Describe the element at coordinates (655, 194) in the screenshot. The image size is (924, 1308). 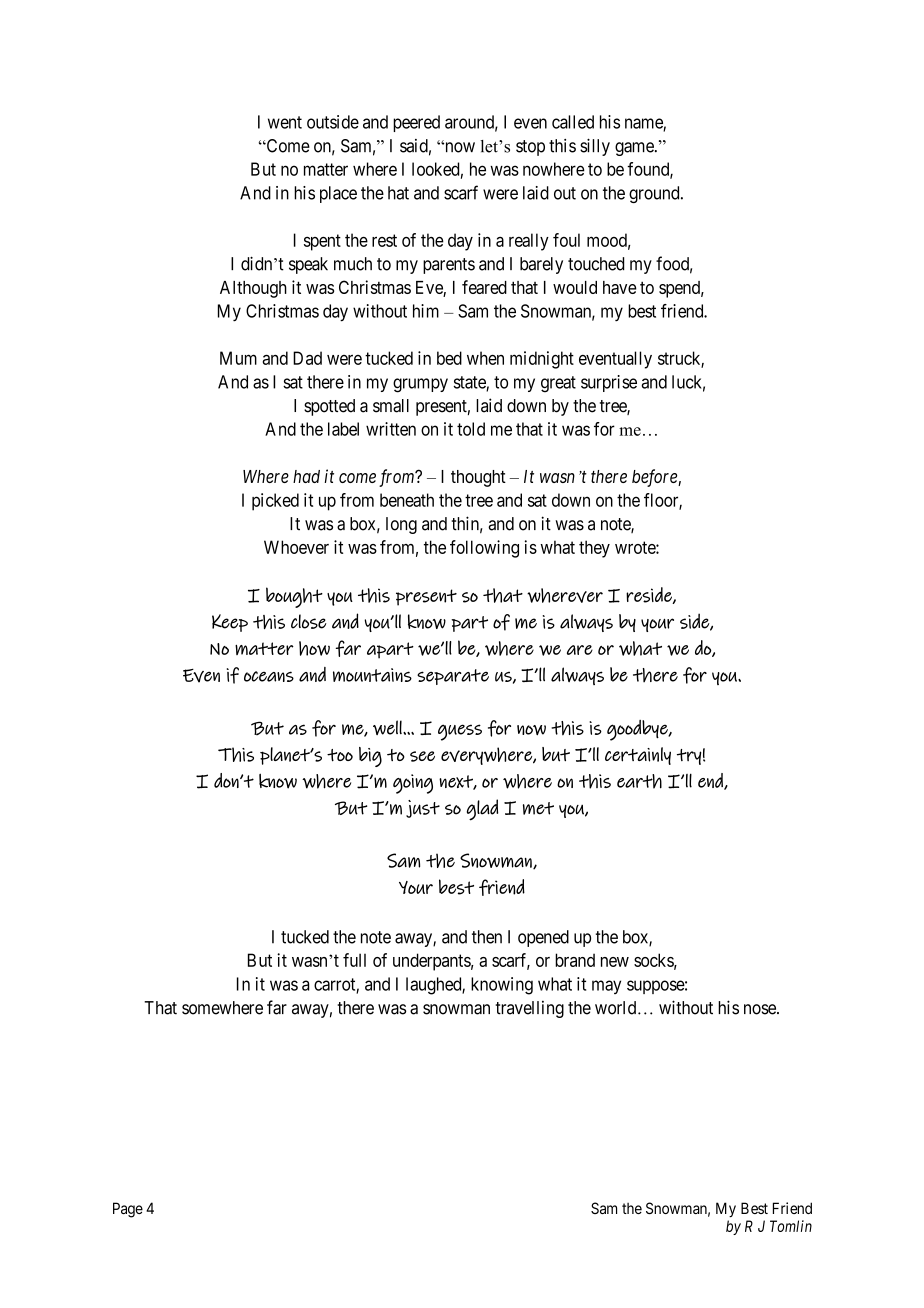
I see `ground` at that location.
